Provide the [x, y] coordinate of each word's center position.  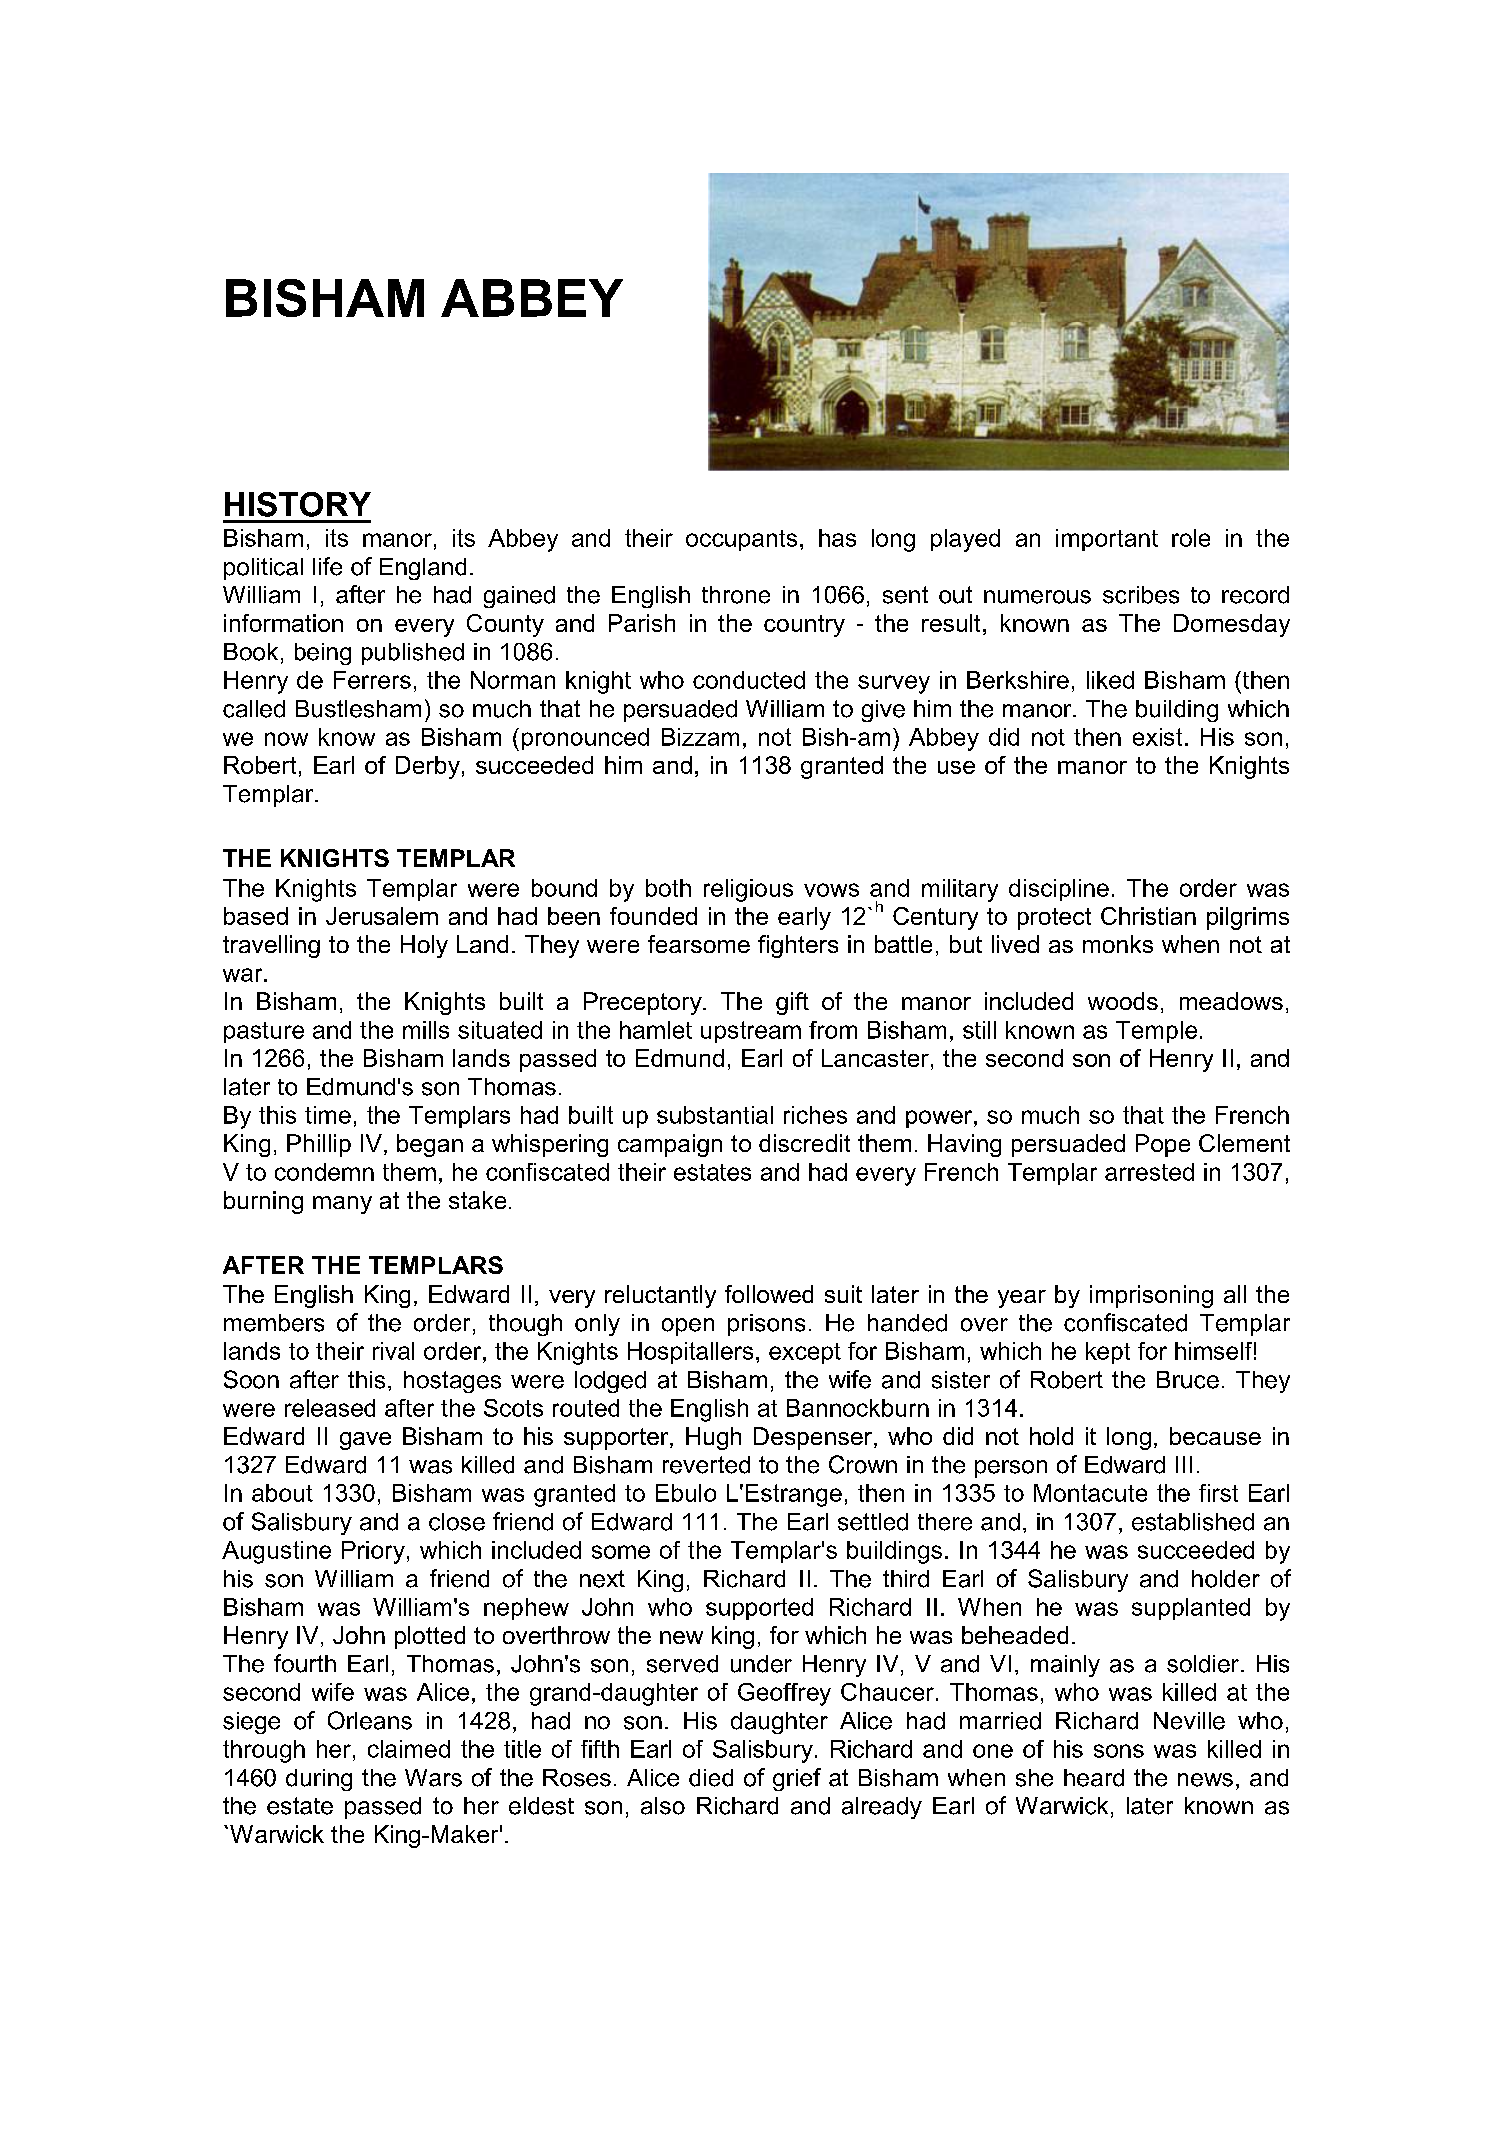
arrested [1149, 1172]
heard [1094, 1778]
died [711, 1778]
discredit [804, 1143]
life [327, 566]
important [1107, 540]
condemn [324, 1172]
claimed [409, 1749]
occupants [741, 540]
